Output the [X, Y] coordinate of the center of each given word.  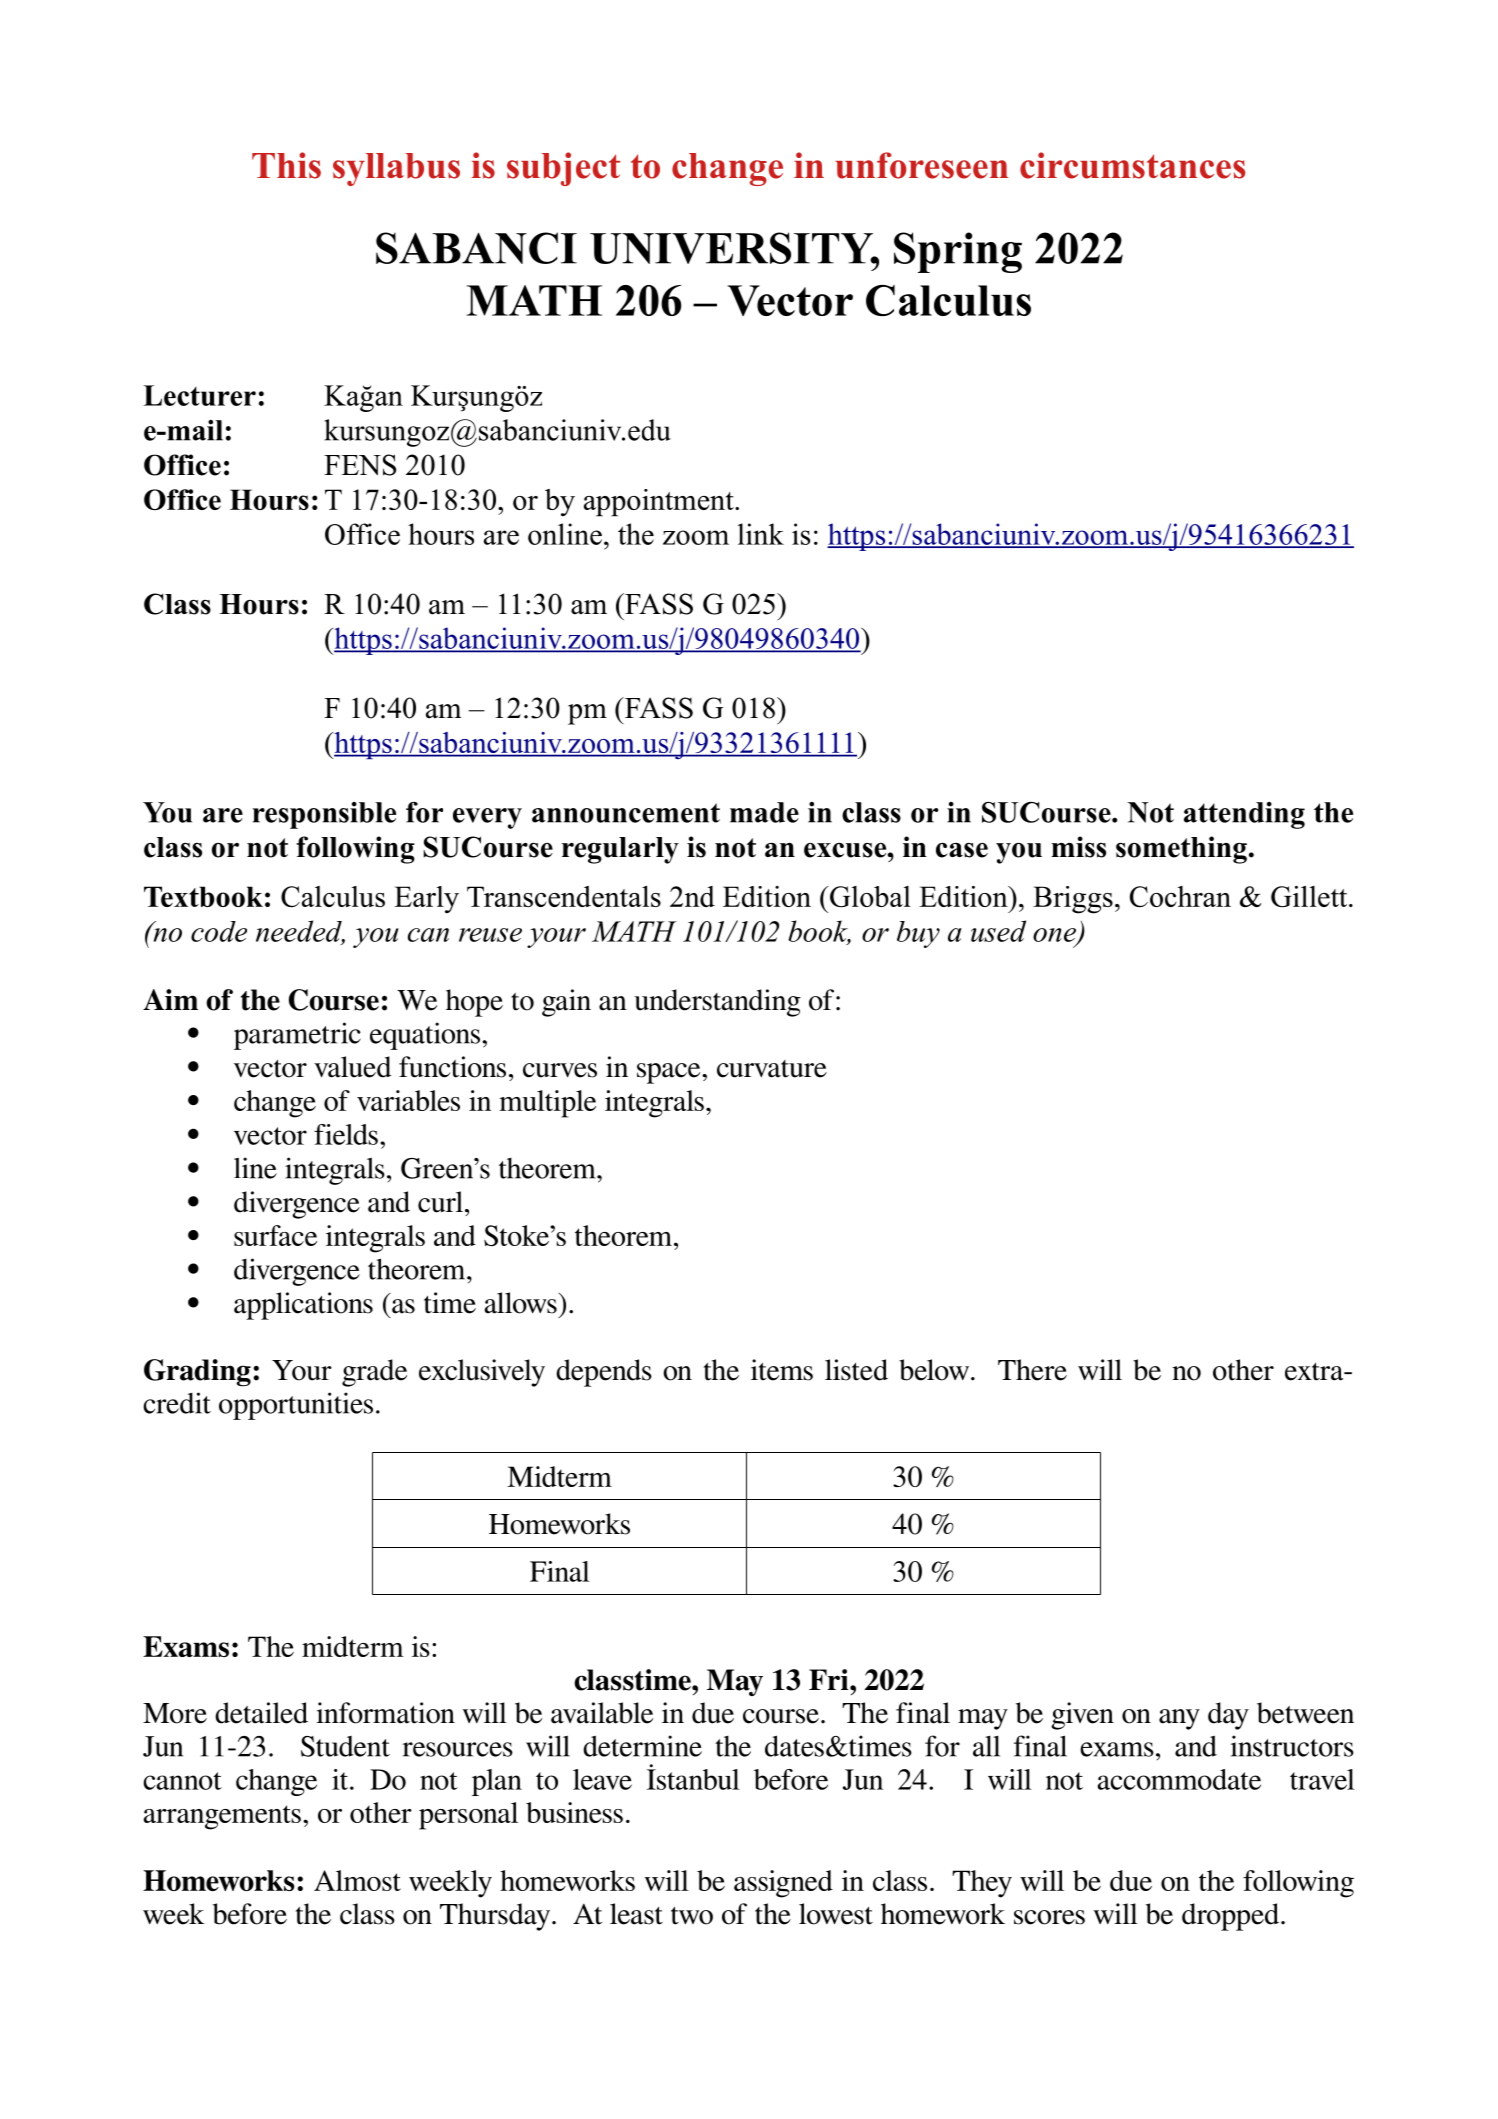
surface [275, 1235]
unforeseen [921, 165]
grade [374, 1373]
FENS [360, 465]
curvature [772, 1069]
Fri [830, 1679]
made [764, 812]
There [1032, 1370]
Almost [357, 1880]
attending [1244, 815]
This [286, 165]
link [761, 534]
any [1179, 1719]
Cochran [1180, 896]
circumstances [1133, 165]
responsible [324, 815]
